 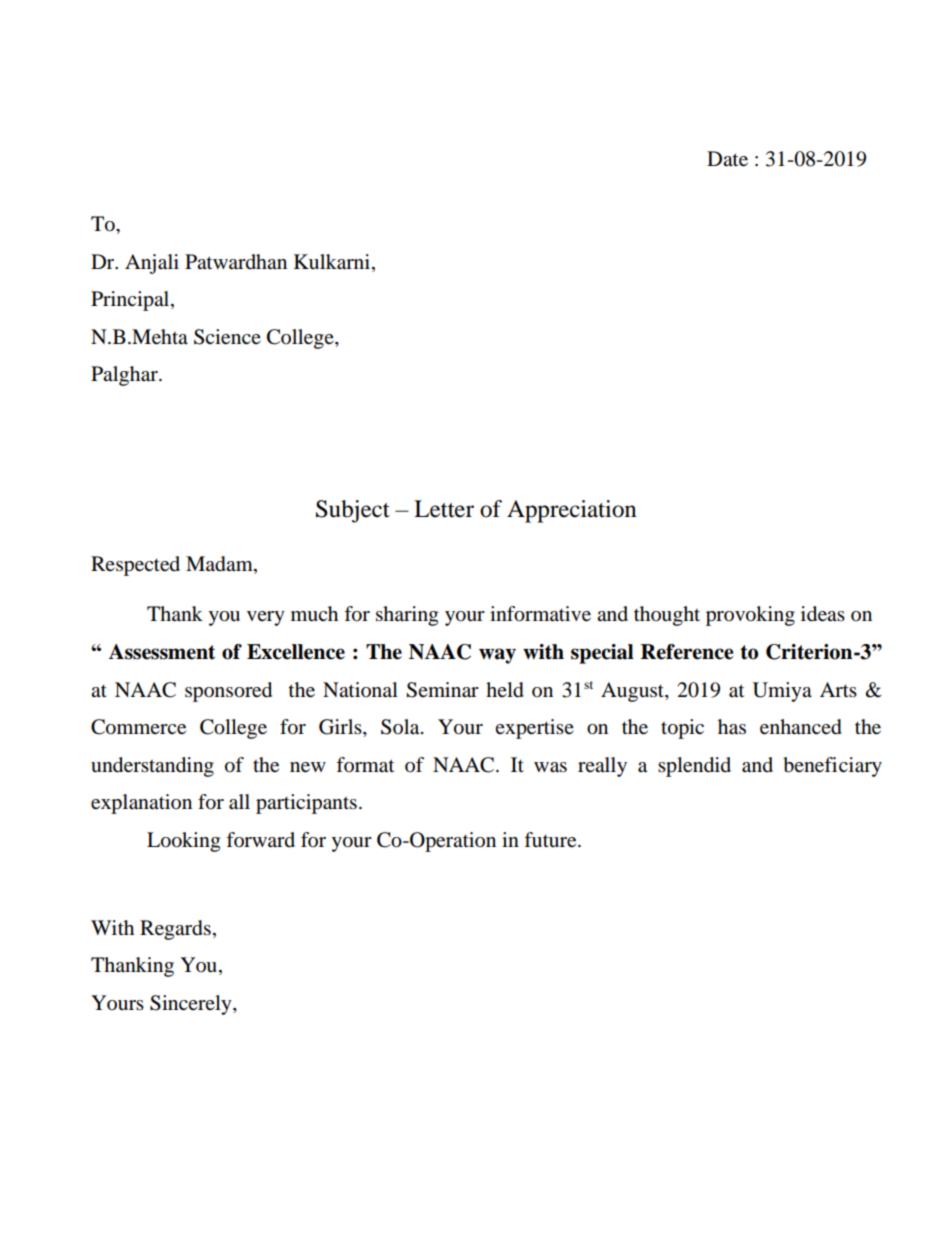 What do you see at coordinates (444, 509) in the page?
I see `Letter` at bounding box center [444, 509].
